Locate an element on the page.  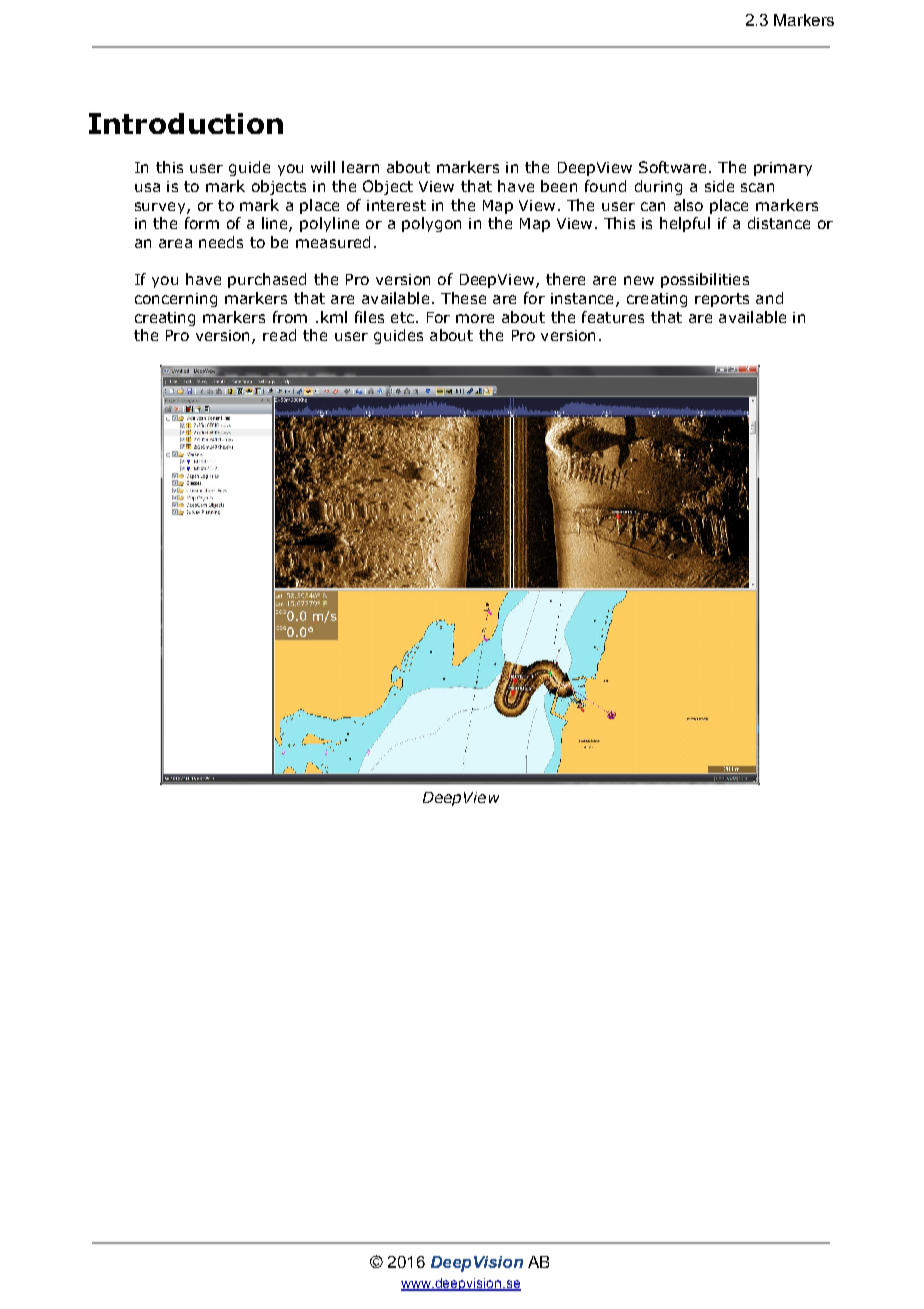
Software is located at coordinates (672, 167).
